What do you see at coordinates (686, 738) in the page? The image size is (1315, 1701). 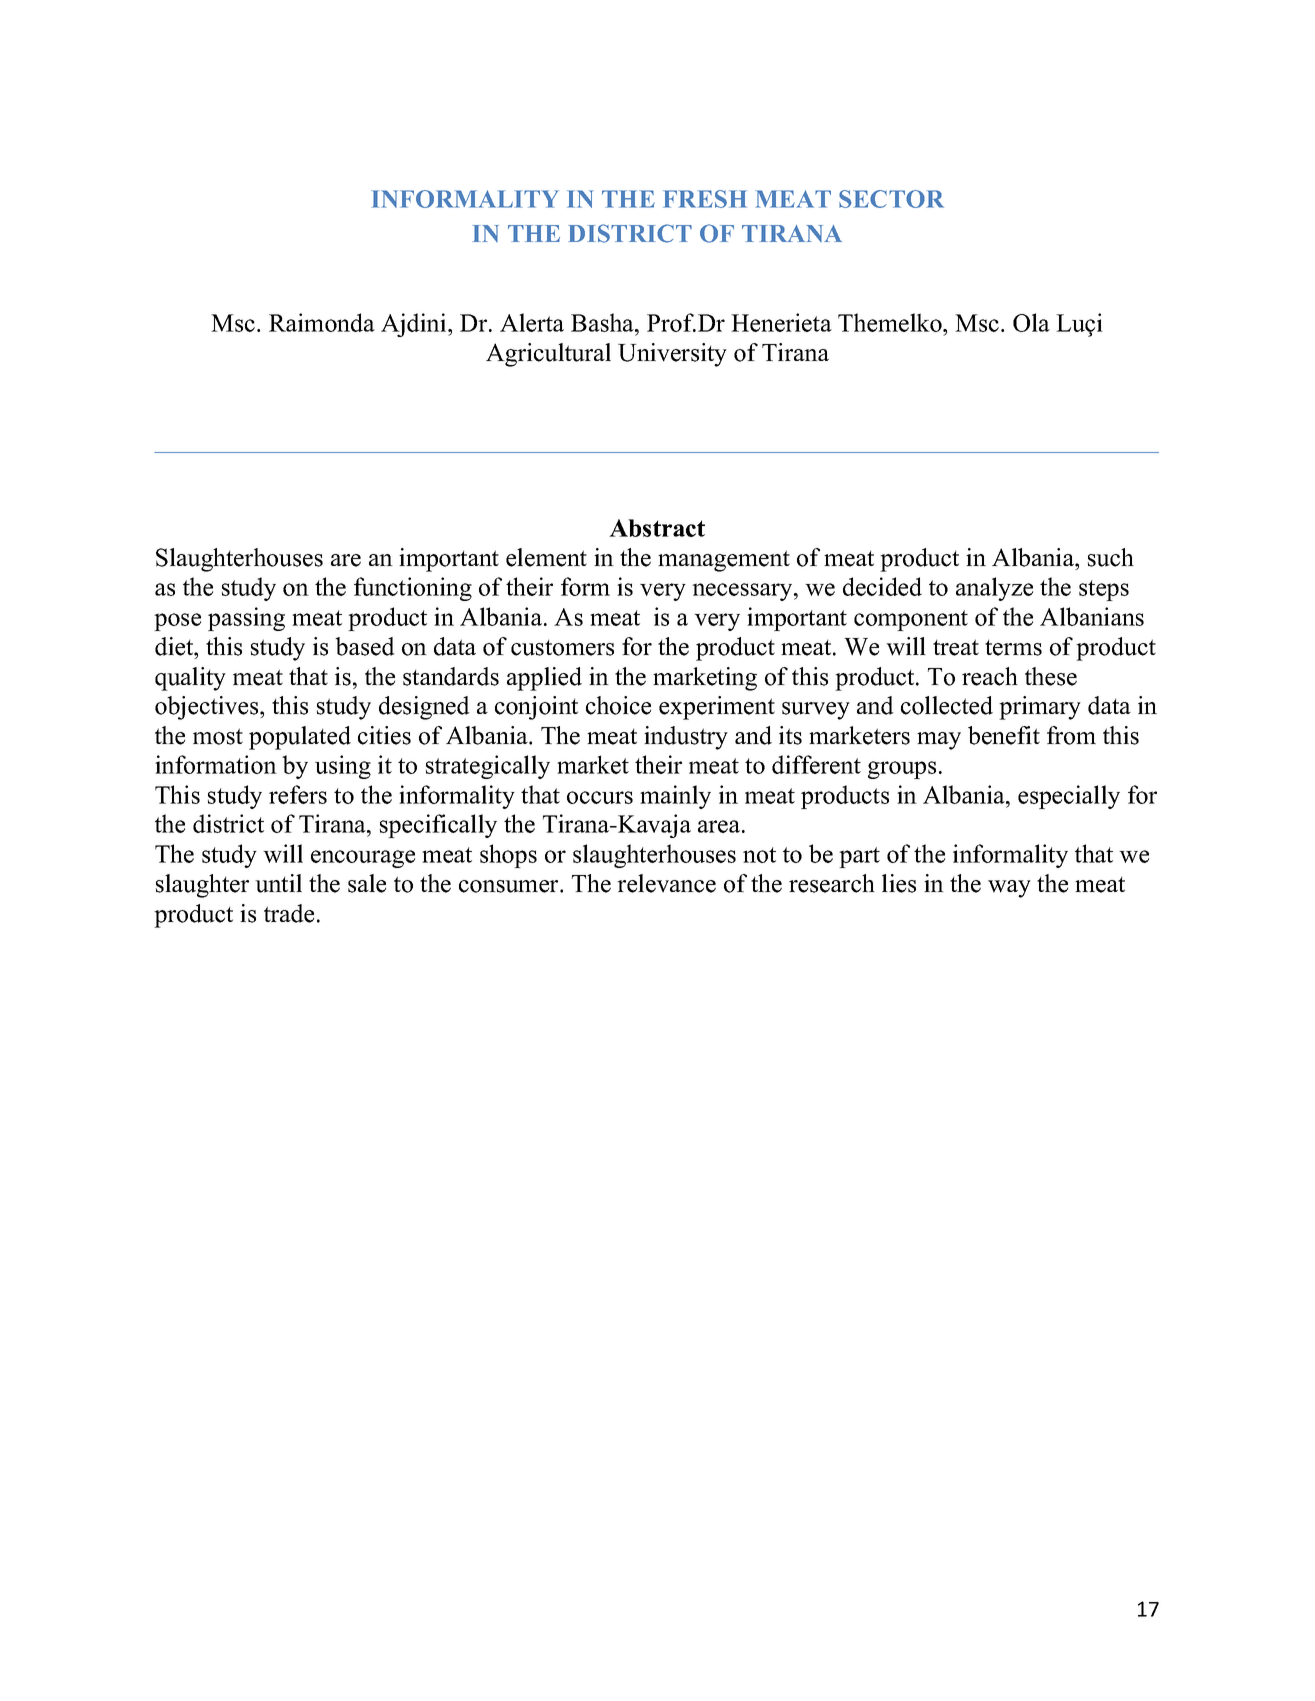 I see `industry` at bounding box center [686, 738].
